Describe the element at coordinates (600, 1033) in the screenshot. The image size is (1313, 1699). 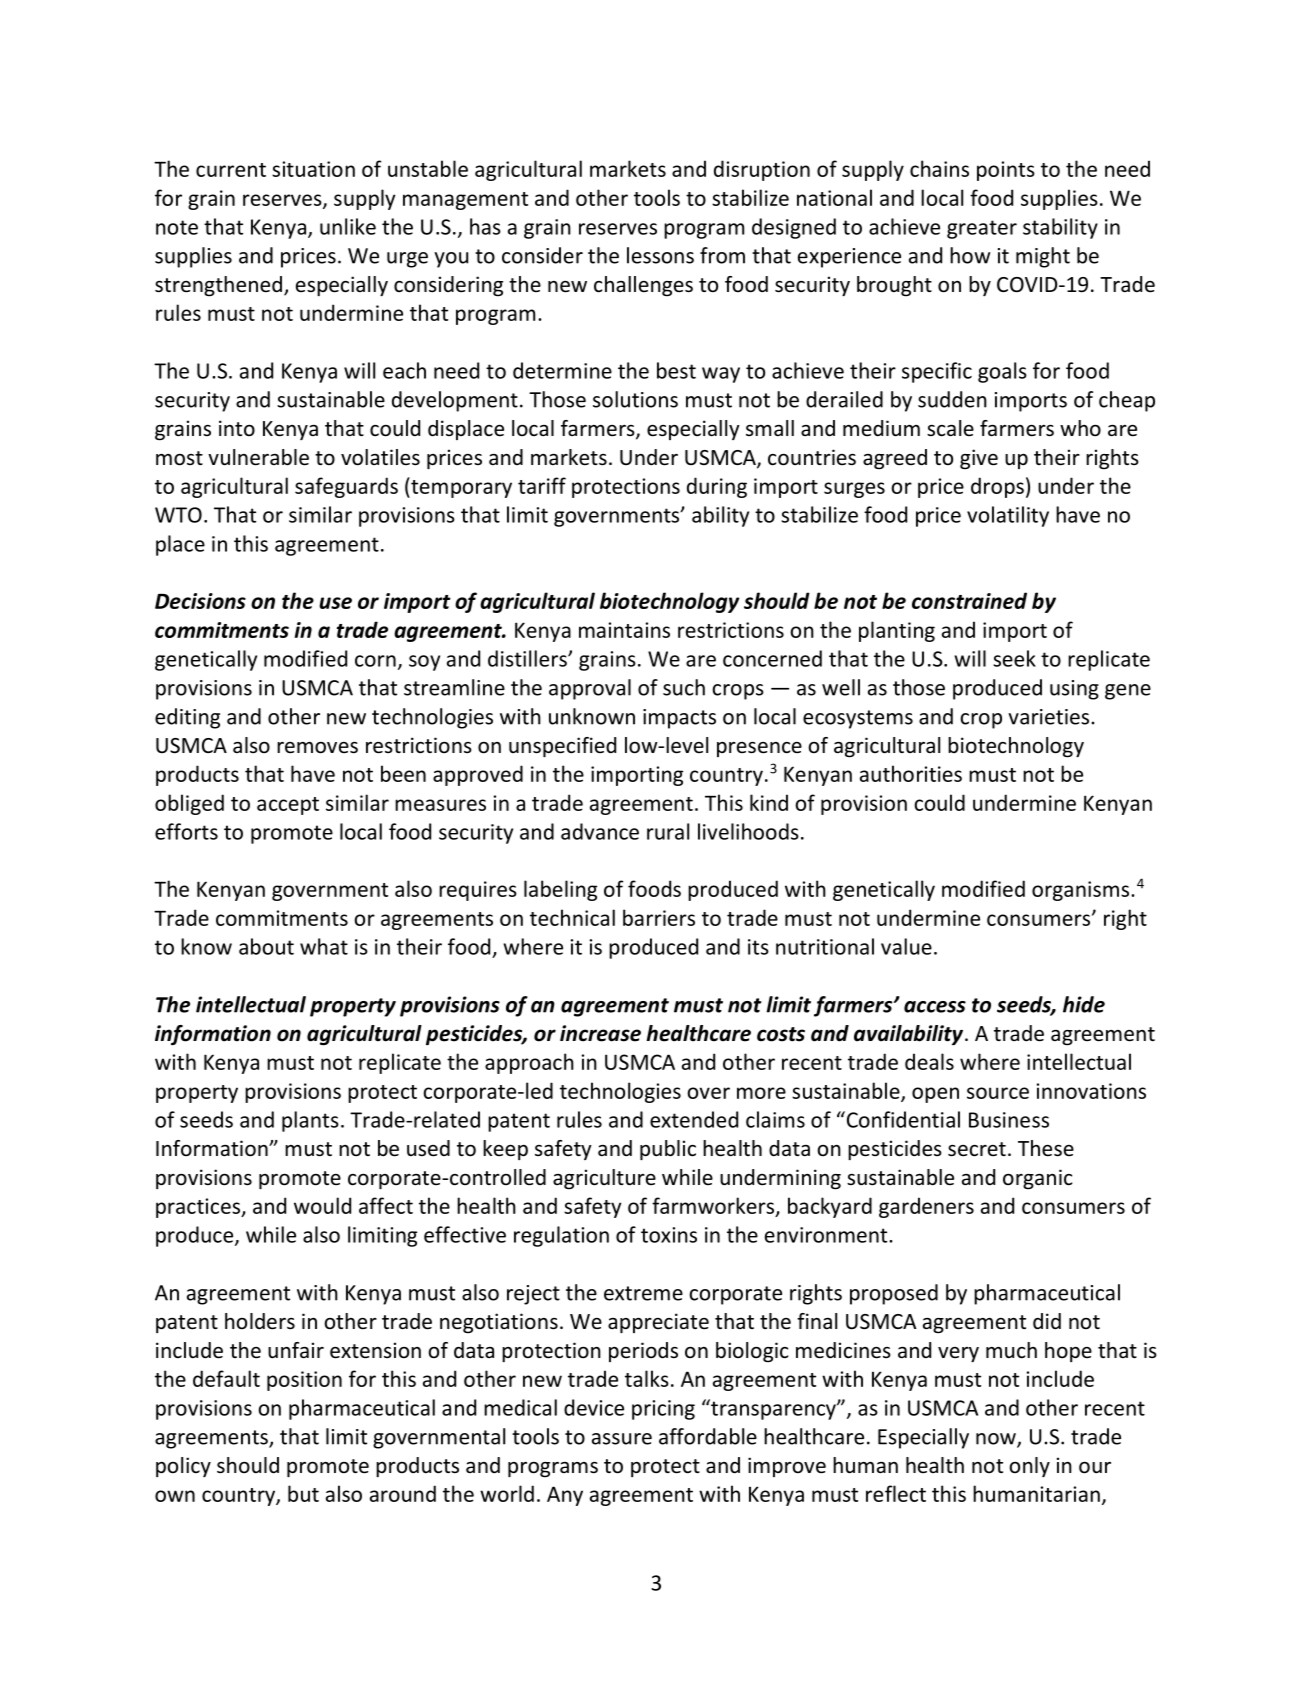
I see `increase` at that location.
